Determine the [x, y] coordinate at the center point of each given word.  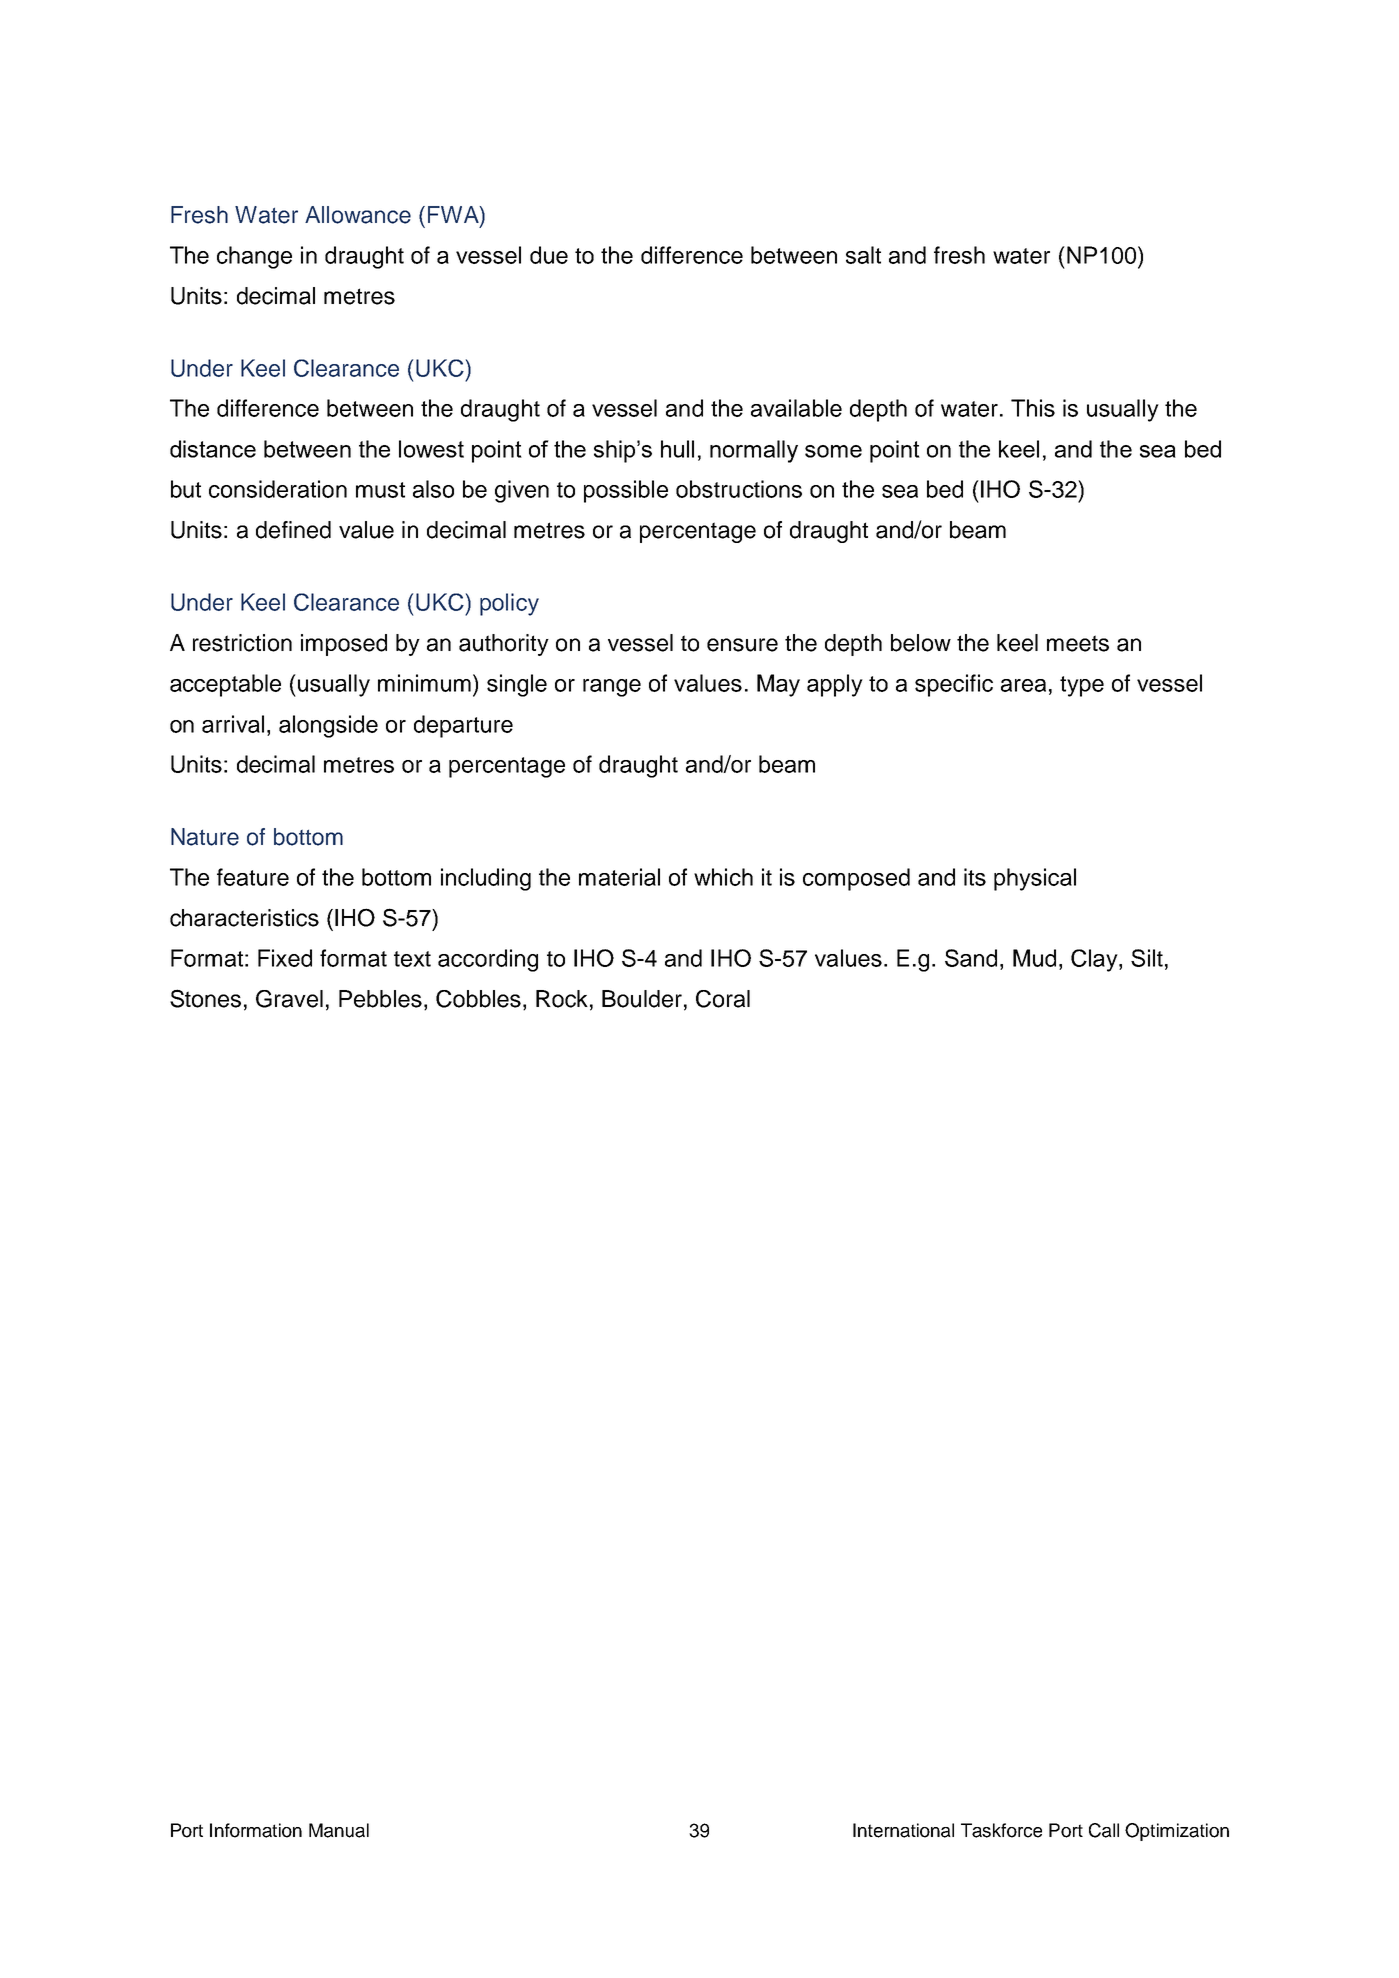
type [1082, 686]
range [612, 688]
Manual [339, 1830]
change [254, 257]
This [1033, 408]
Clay [1095, 960]
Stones [205, 998]
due [549, 255]
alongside [328, 726]
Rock [562, 999]
